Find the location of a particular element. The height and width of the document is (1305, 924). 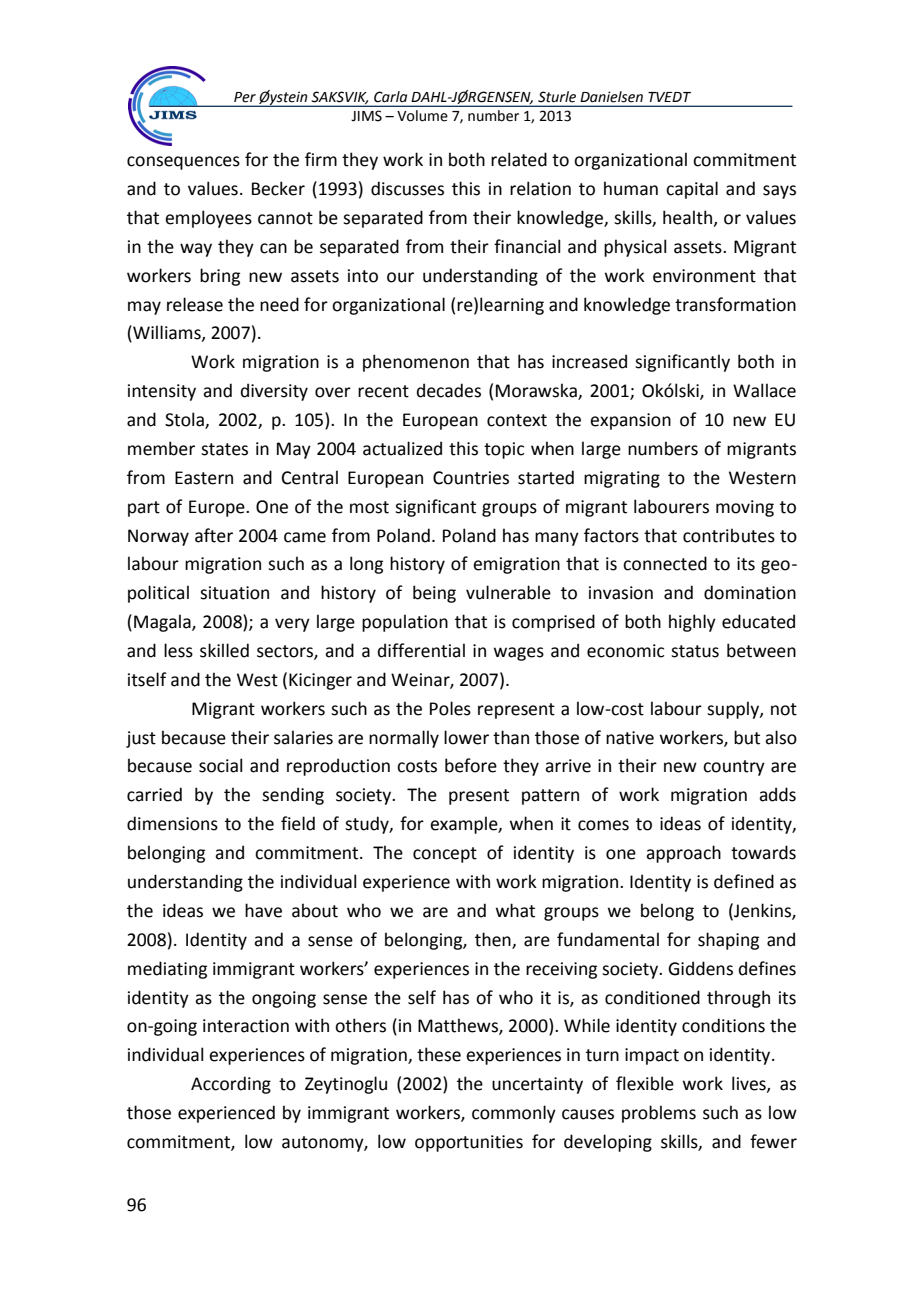

According is located at coordinates (231, 1085).
